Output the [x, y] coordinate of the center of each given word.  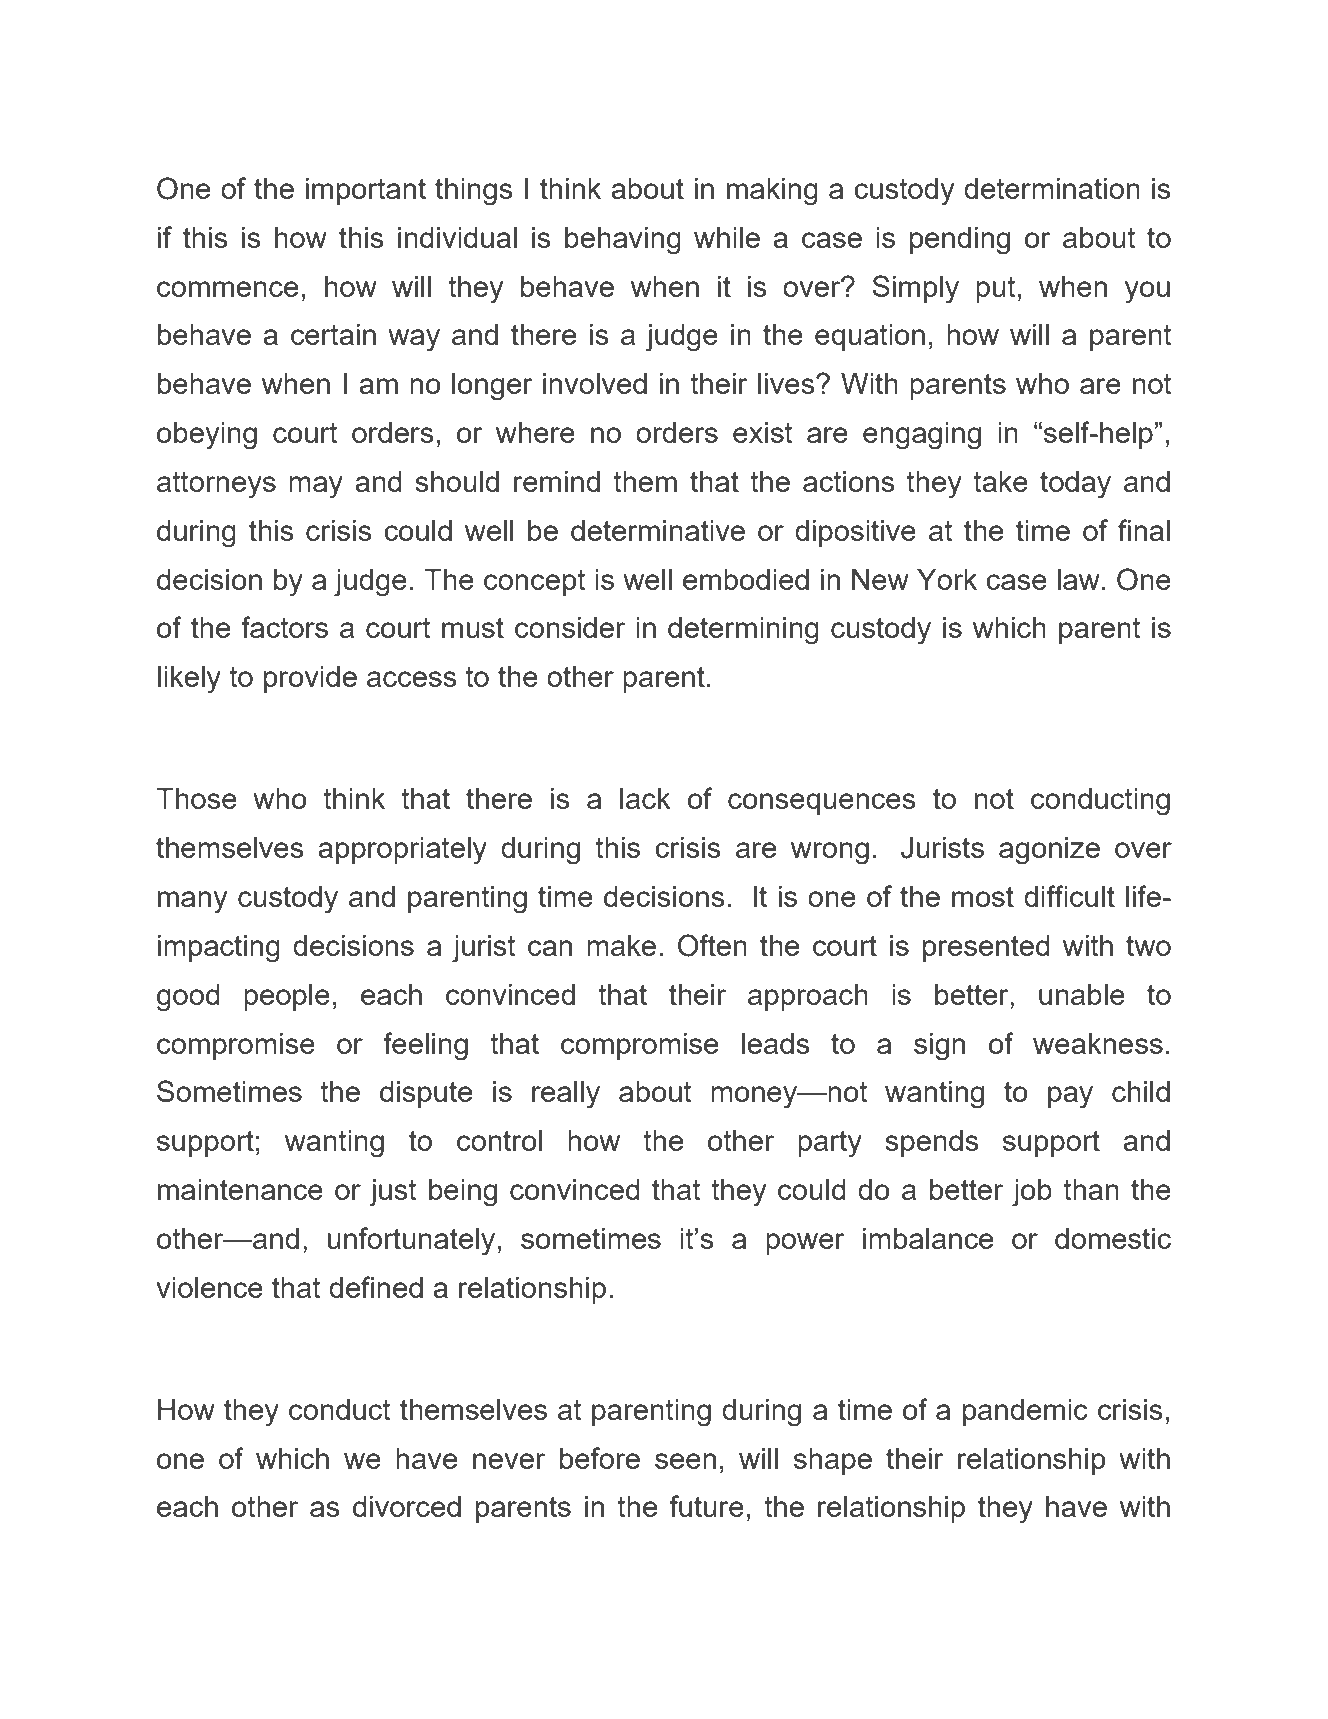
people [287, 997]
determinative [658, 530]
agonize [1049, 850]
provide [310, 679]
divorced [407, 1506]
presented [986, 948]
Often [712, 945]
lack [645, 798]
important [366, 191]
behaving [623, 240]
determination [1052, 188]
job [1032, 1192]
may [316, 487]
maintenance [240, 1189]
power [805, 1244]
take [1000, 481]
